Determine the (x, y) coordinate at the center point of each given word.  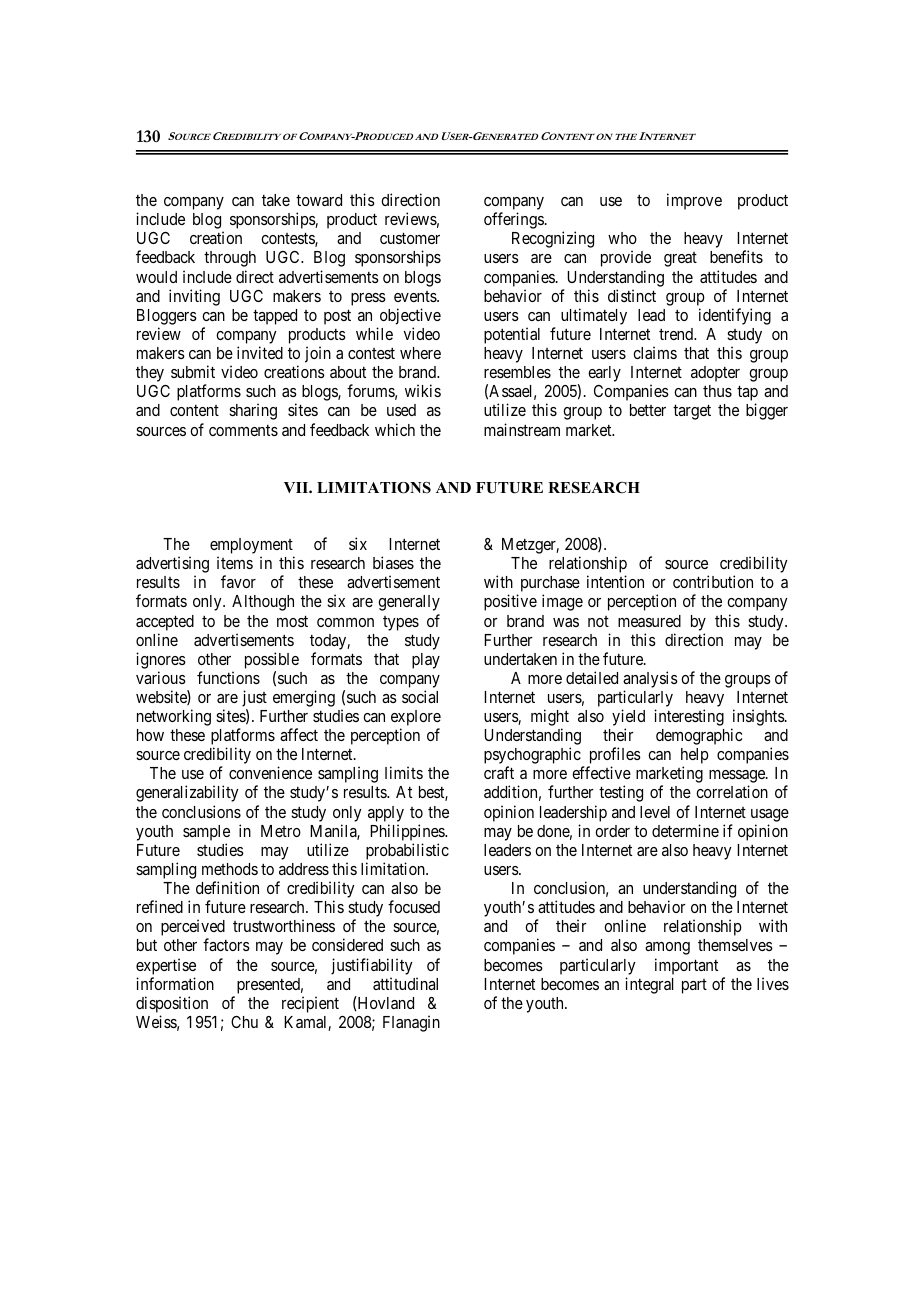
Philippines (408, 832)
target (692, 412)
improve (694, 201)
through (230, 259)
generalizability (187, 793)
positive (510, 602)
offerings (514, 220)
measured (649, 621)
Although (263, 603)
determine (685, 830)
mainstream (522, 429)
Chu (244, 1022)
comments (243, 430)
